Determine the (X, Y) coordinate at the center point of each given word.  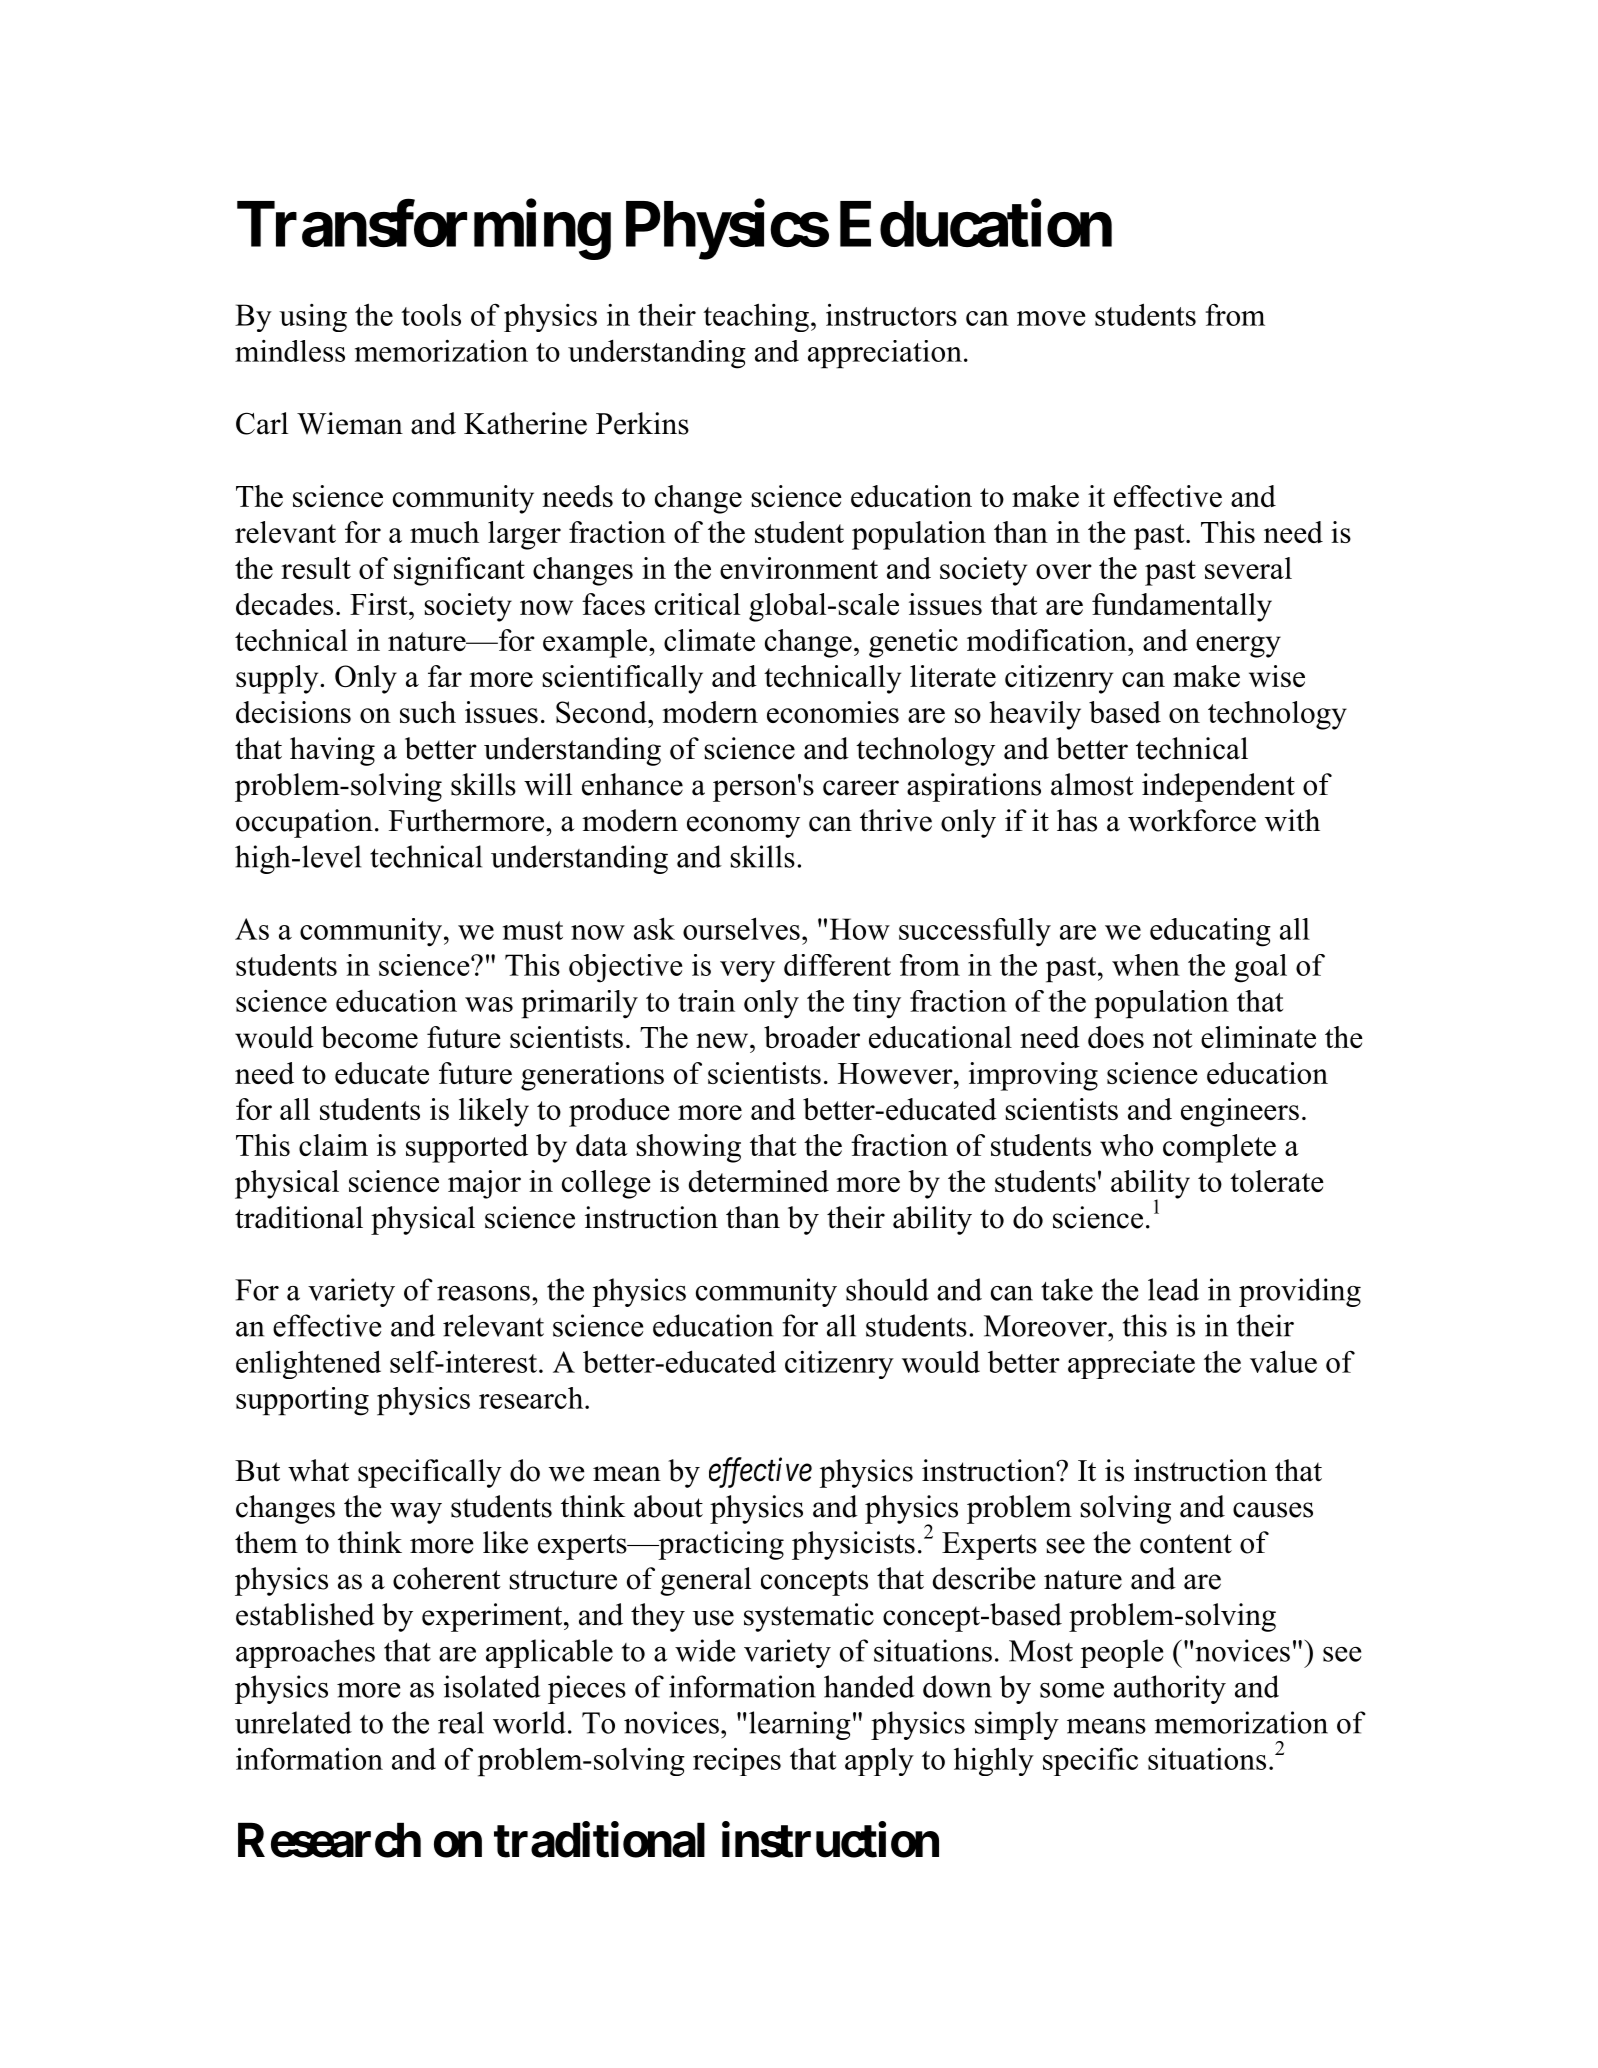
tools (431, 314)
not (1173, 1038)
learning (800, 1725)
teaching (756, 317)
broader (812, 1037)
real (461, 1722)
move (1051, 318)
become (369, 1037)
